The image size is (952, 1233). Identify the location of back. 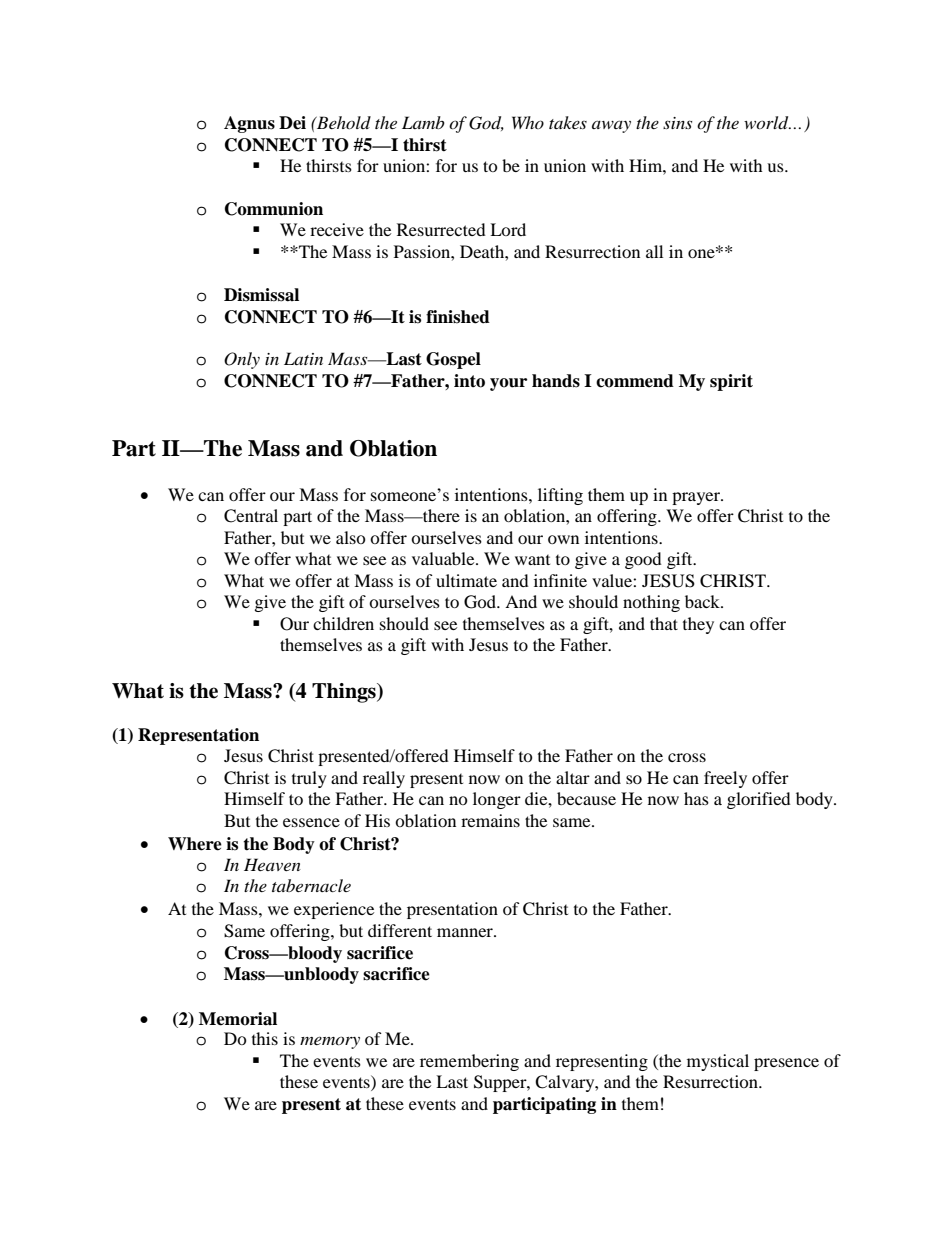
(704, 601).
